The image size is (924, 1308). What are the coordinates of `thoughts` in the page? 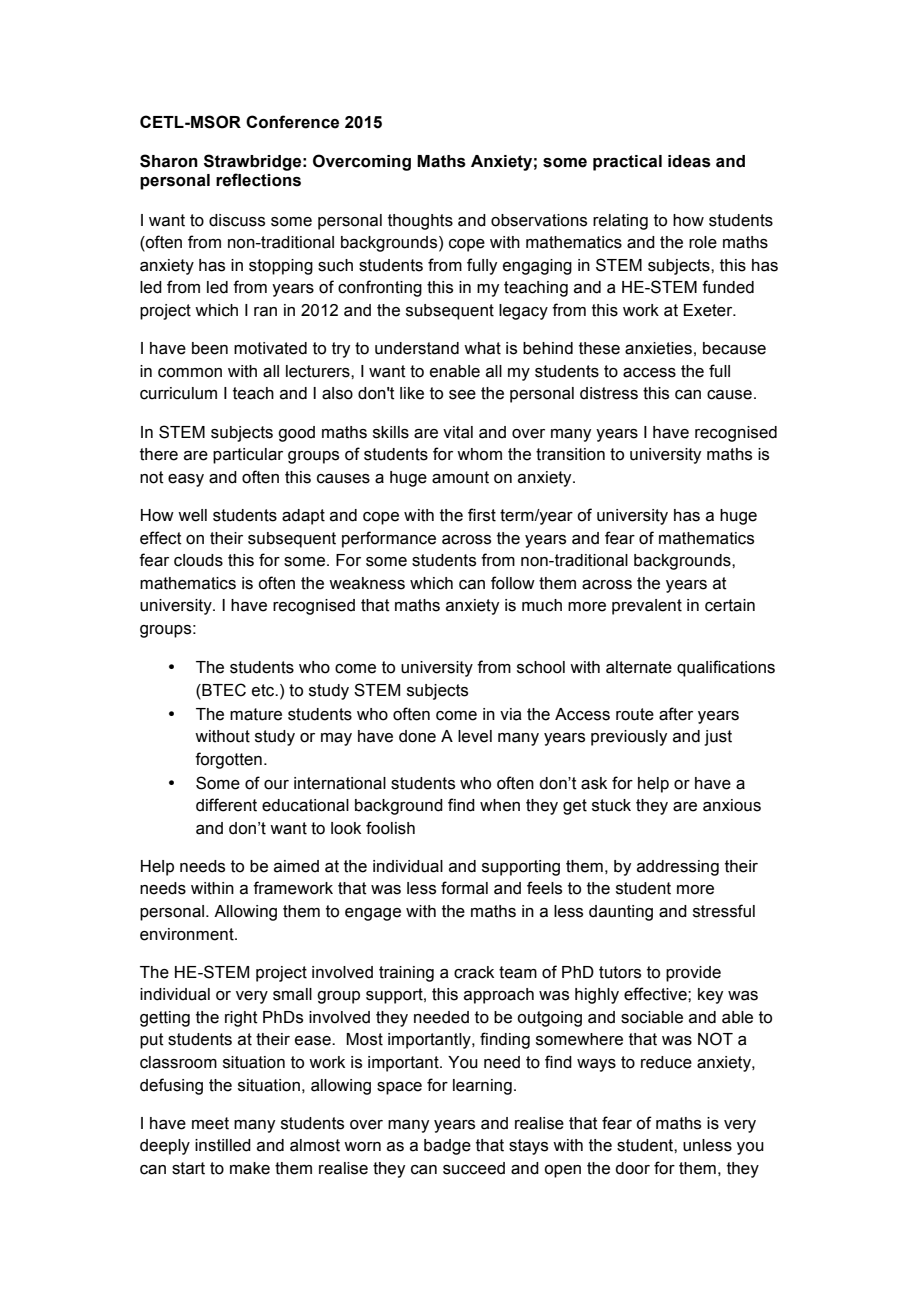 It's located at (420, 222).
